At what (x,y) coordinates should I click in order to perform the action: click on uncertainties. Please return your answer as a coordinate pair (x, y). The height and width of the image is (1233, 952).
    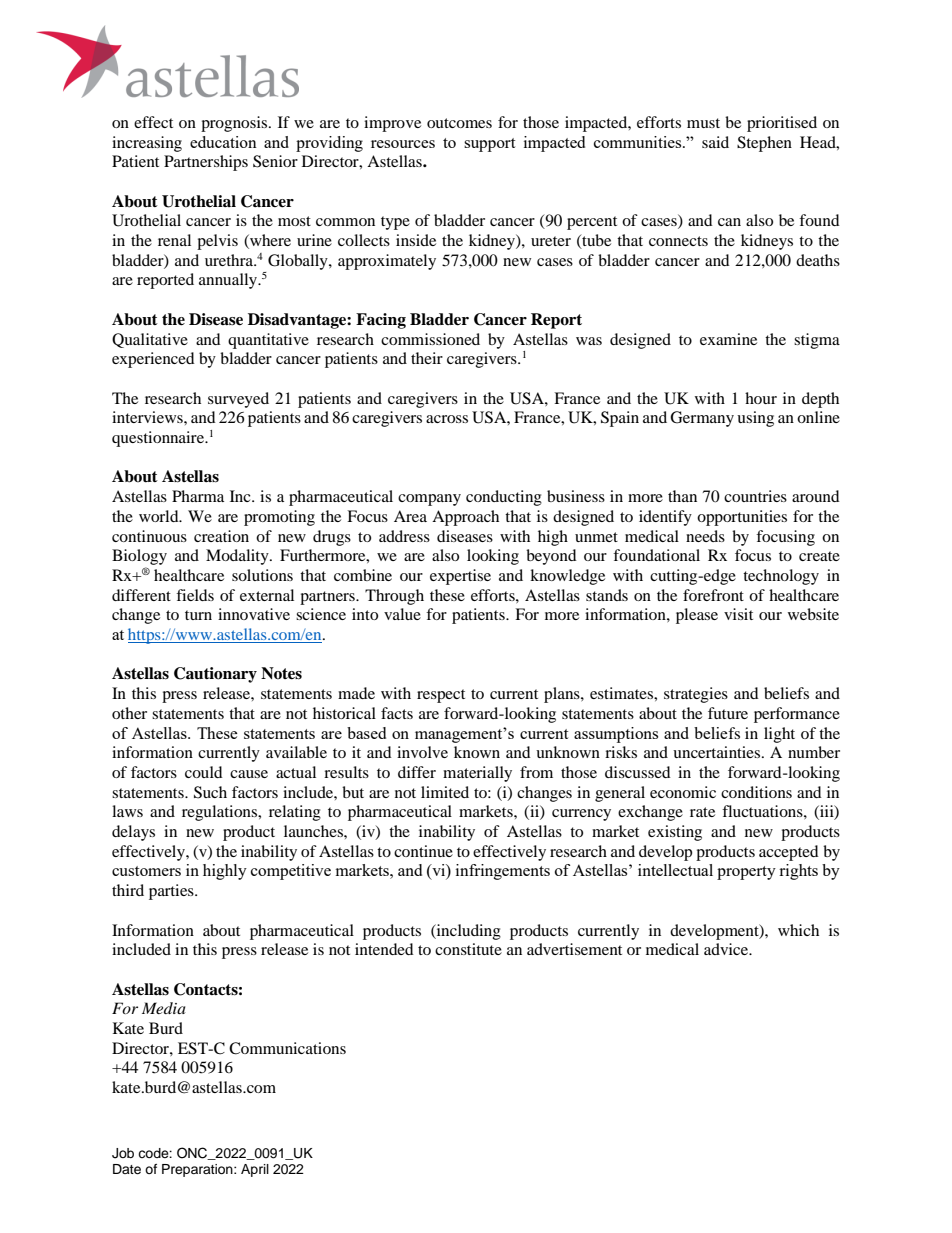
    Looking at the image, I should click on (718, 752).
